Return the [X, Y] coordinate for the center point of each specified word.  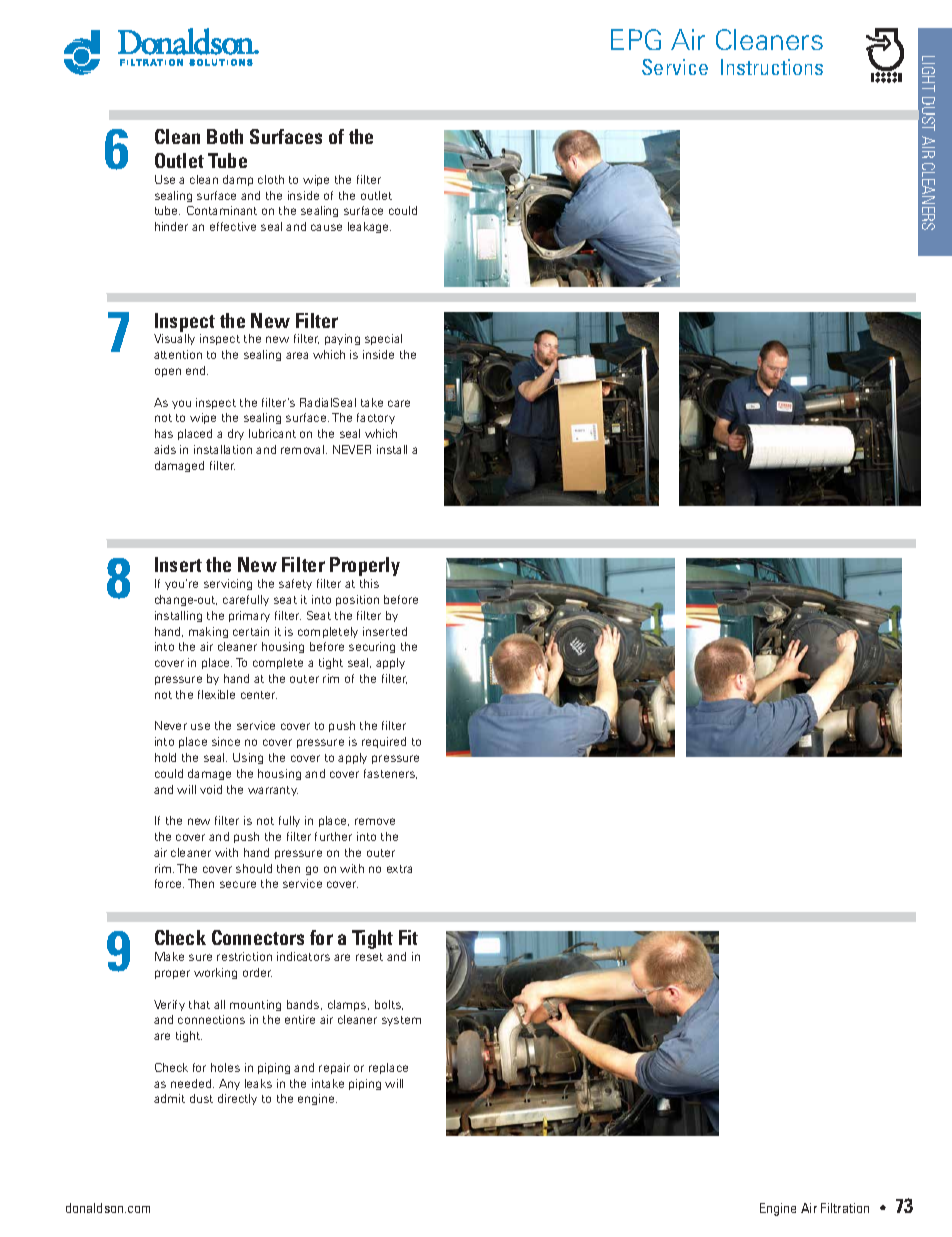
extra [399, 869]
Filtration [845, 1208]
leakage [369, 227]
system [401, 1021]
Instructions [772, 67]
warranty [273, 791]
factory [376, 418]
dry [236, 434]
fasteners [390, 774]
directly [237, 1099]
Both [225, 136]
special [383, 339]
